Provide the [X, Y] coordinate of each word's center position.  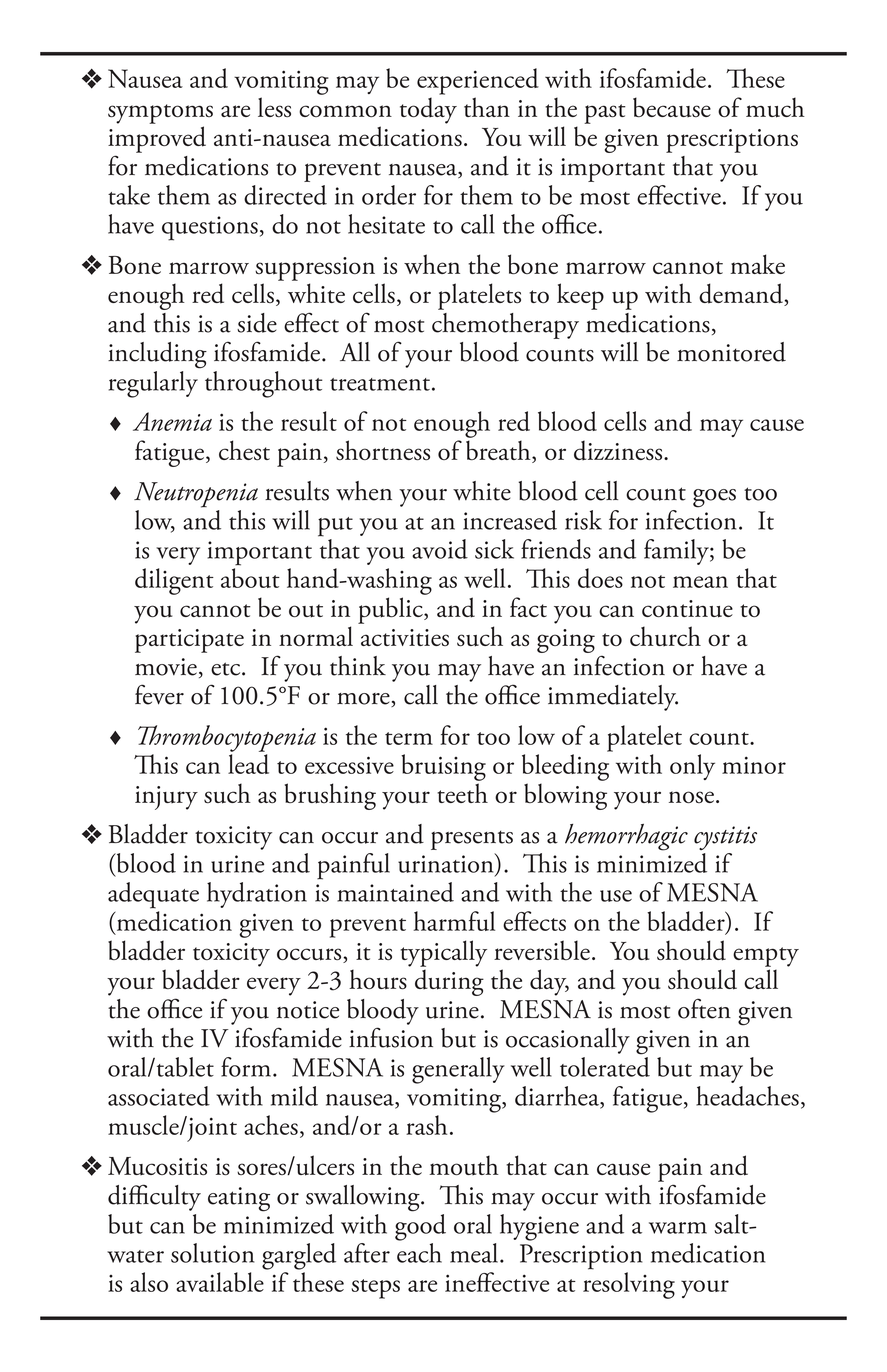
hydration [257, 895]
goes [714, 498]
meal [475, 1253]
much [775, 107]
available [220, 1282]
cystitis [725, 838]
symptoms [160, 114]
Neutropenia [196, 495]
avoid [440, 549]
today [428, 110]
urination [447, 863]
